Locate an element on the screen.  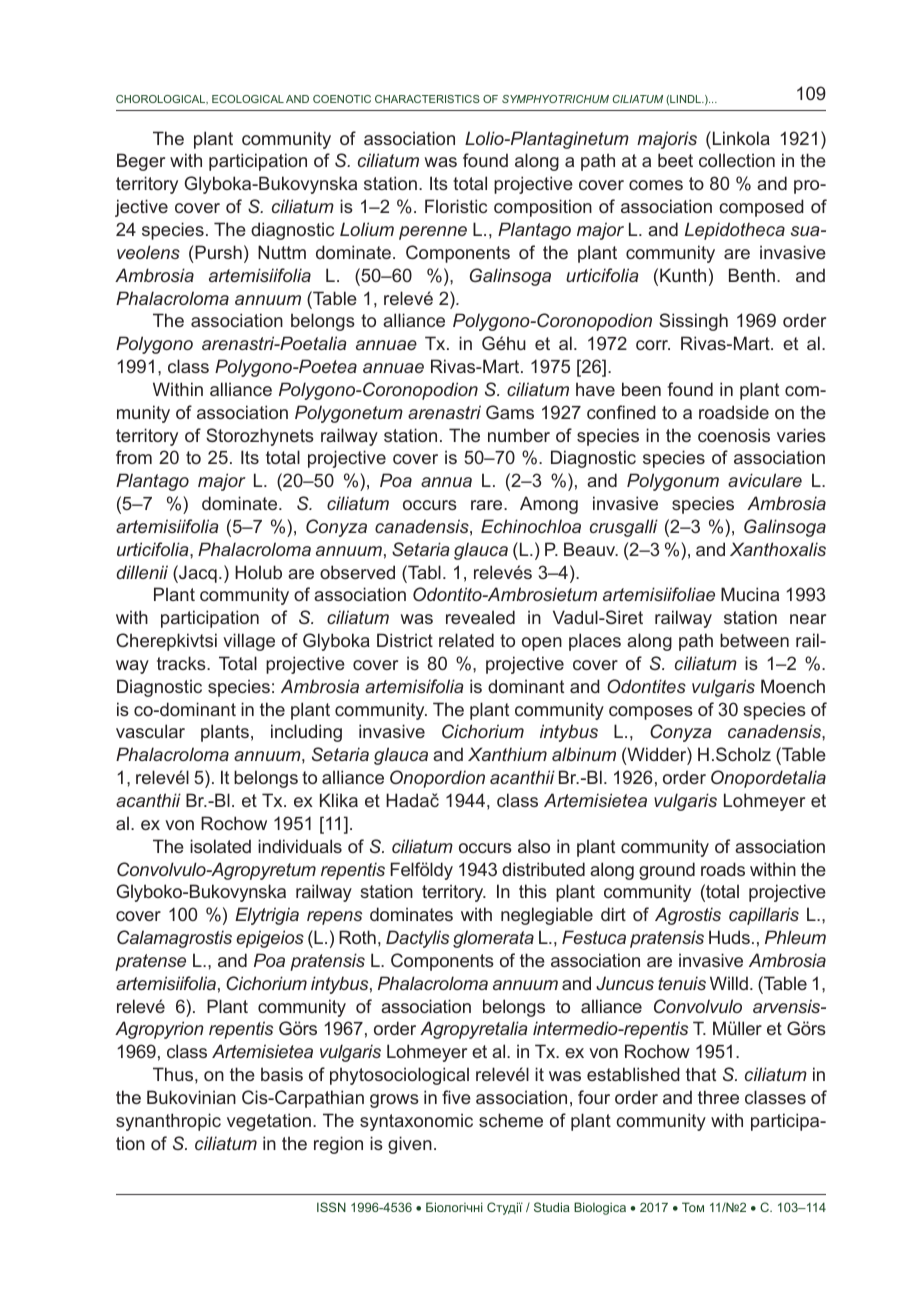
ISSN is located at coordinates (331, 1207).
